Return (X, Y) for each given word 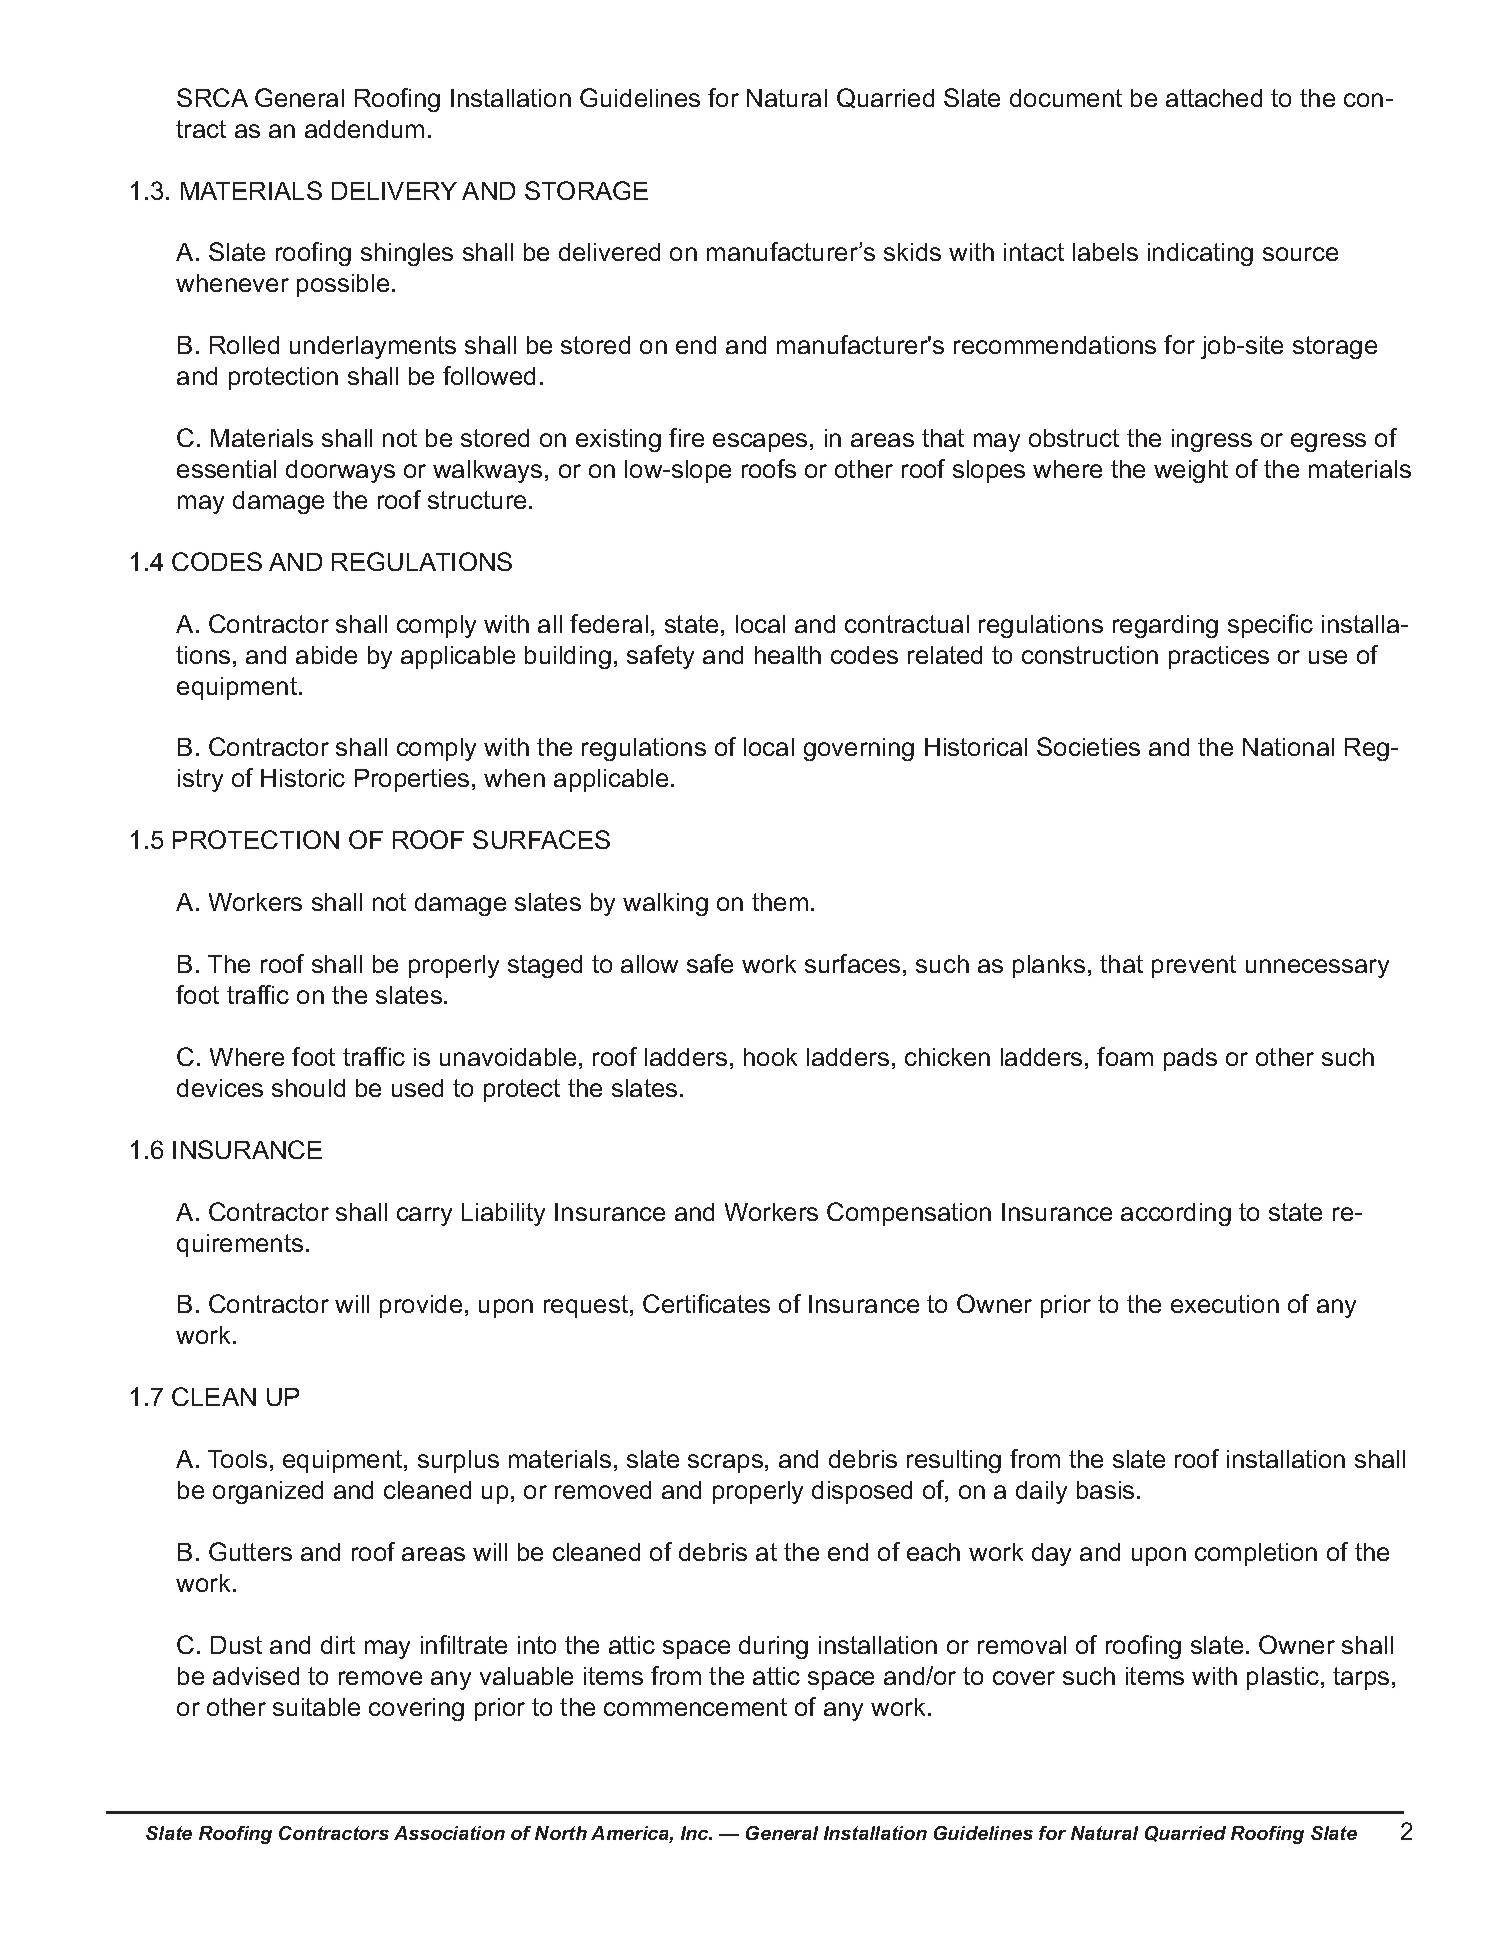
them (780, 902)
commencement (695, 1707)
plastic (1283, 1678)
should (308, 1088)
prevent (1194, 966)
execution (1225, 1304)
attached (1214, 98)
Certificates (706, 1303)
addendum (364, 129)
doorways (340, 471)
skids (912, 252)
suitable (316, 1707)
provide (421, 1306)
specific (1270, 626)
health (788, 655)
